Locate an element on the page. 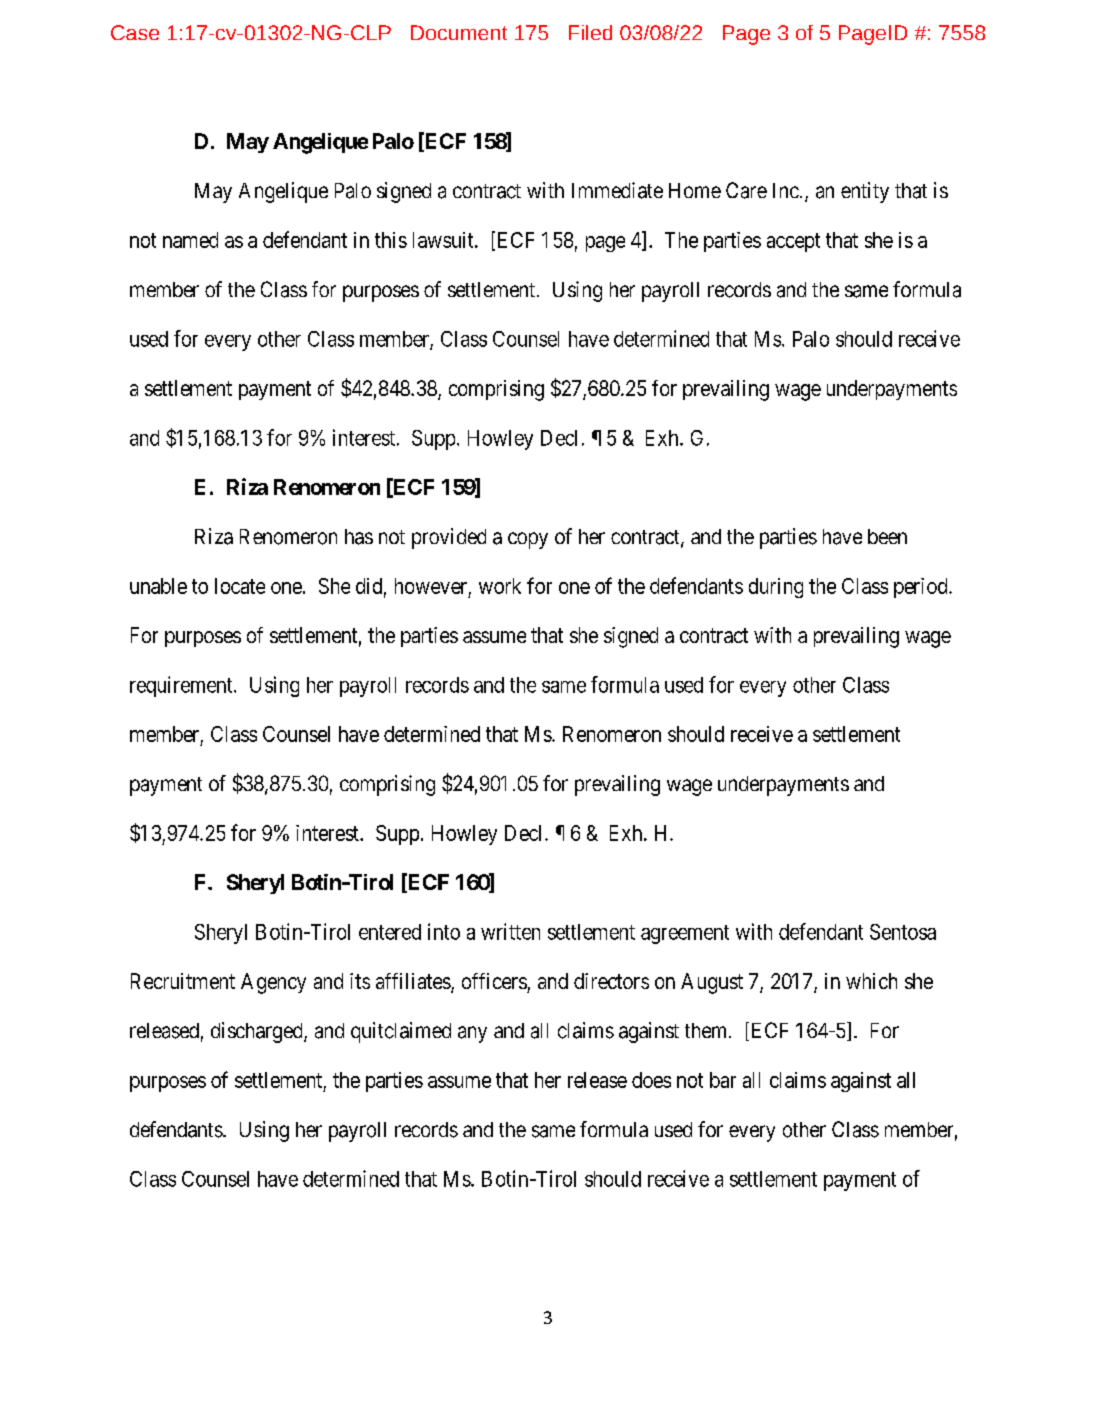 This page has width=1096, height=1418. this is located at coordinates (391, 240).
